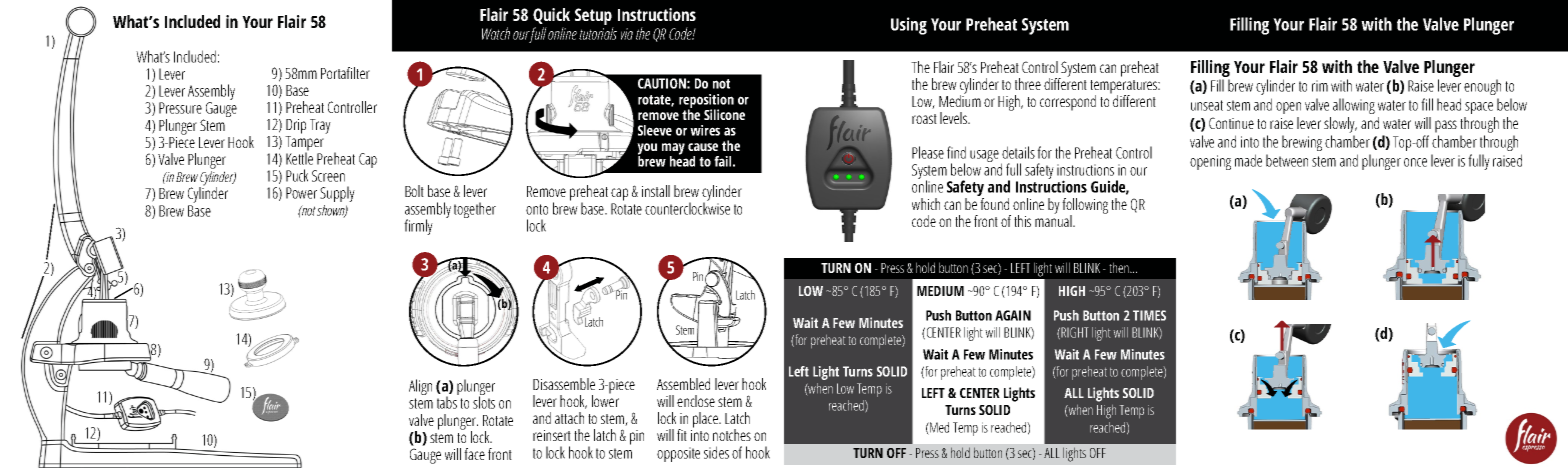 The height and width of the screenshot is (476, 1568). Describe the element at coordinates (1013, 315) in the screenshot. I see `AGAIN` at that location.
